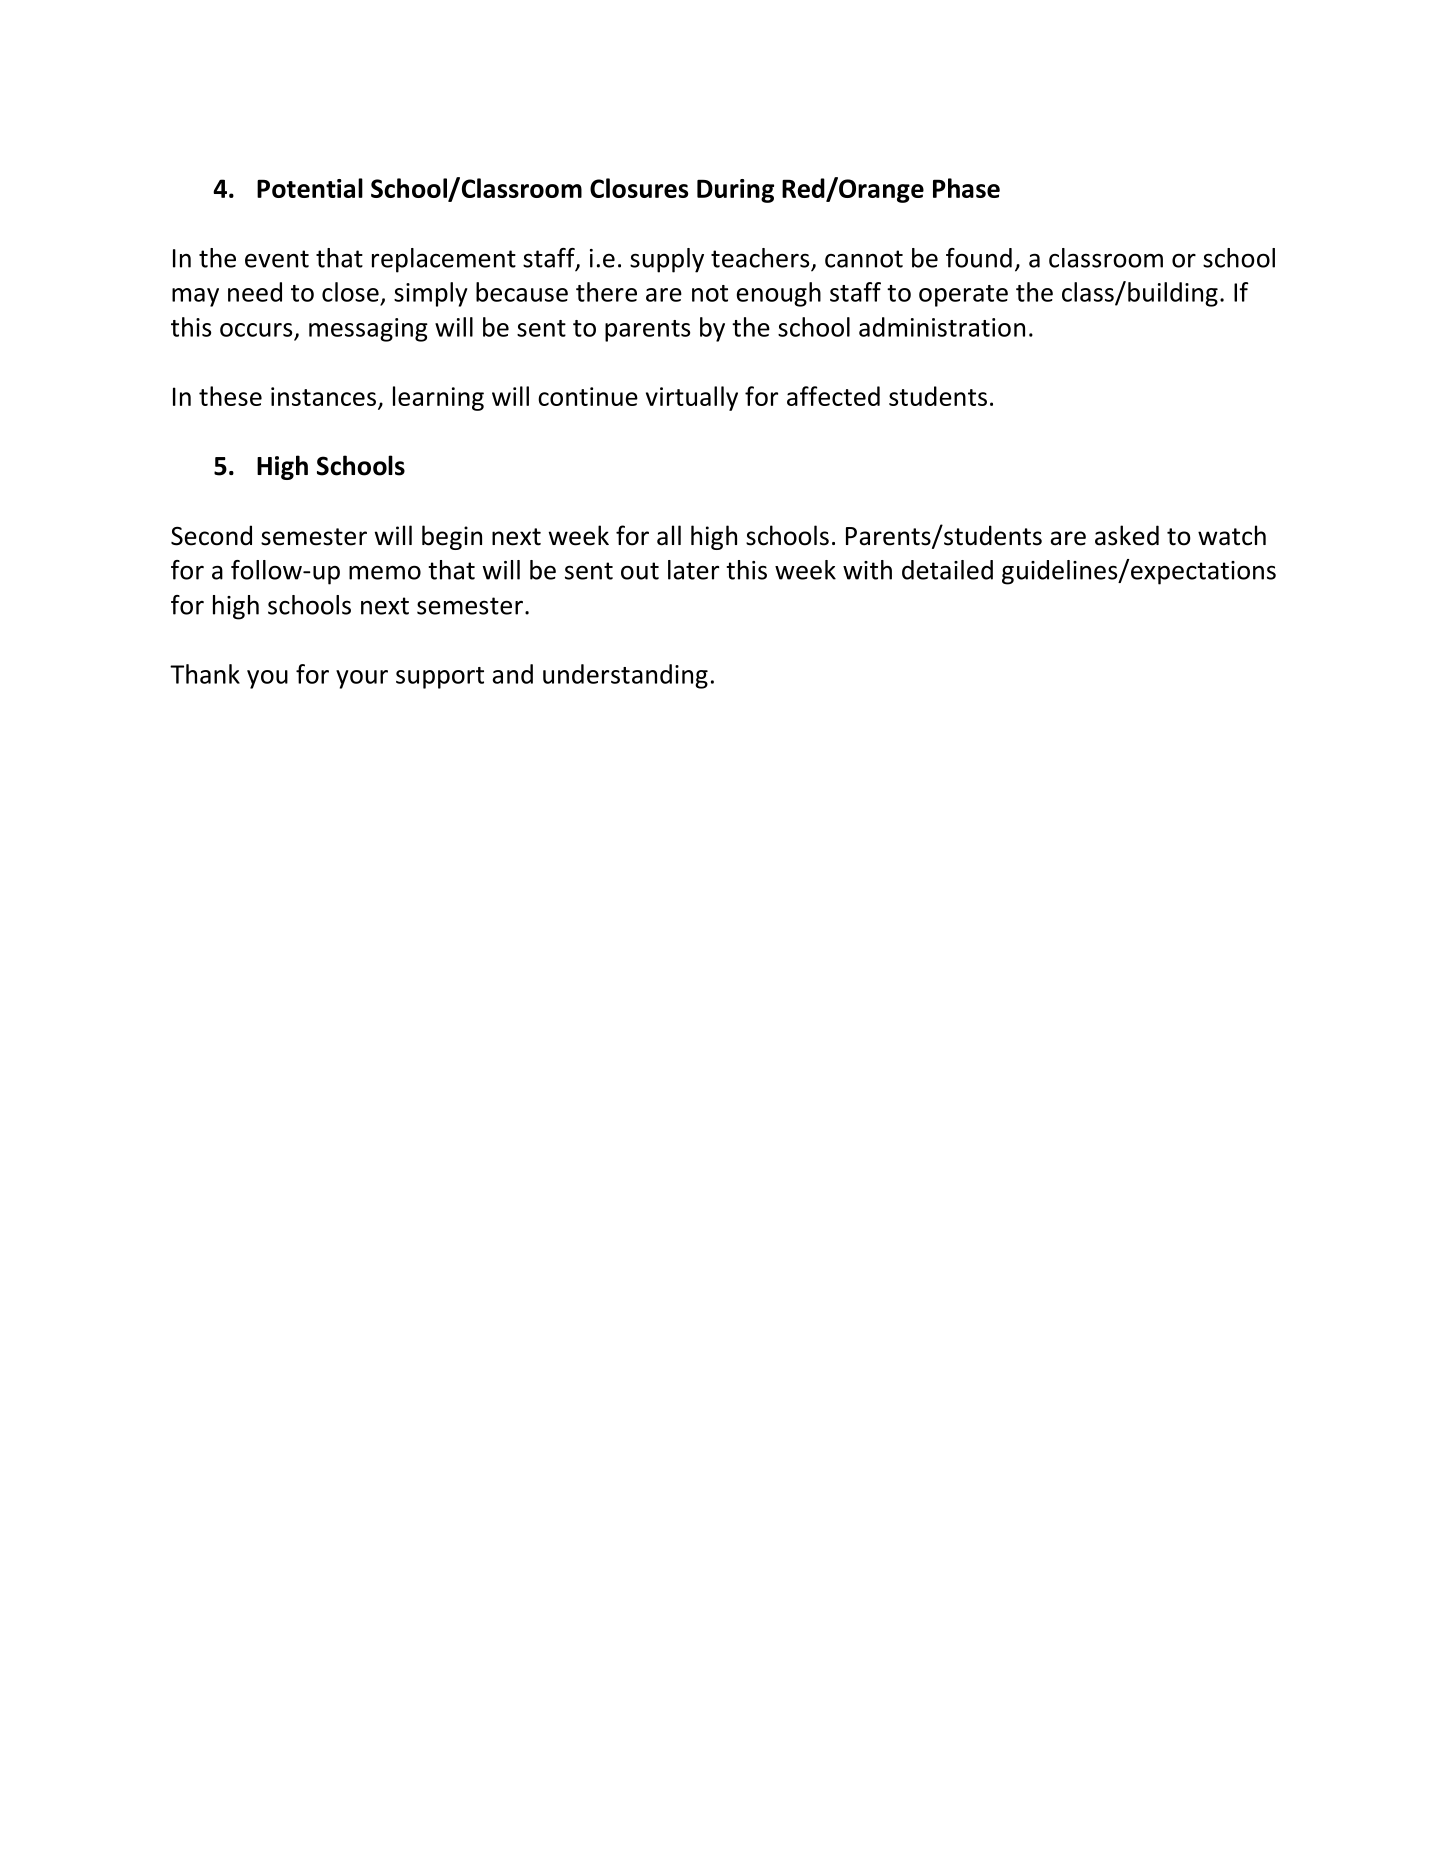  What do you see at coordinates (966, 188) in the screenshot?
I see `Phase` at bounding box center [966, 188].
